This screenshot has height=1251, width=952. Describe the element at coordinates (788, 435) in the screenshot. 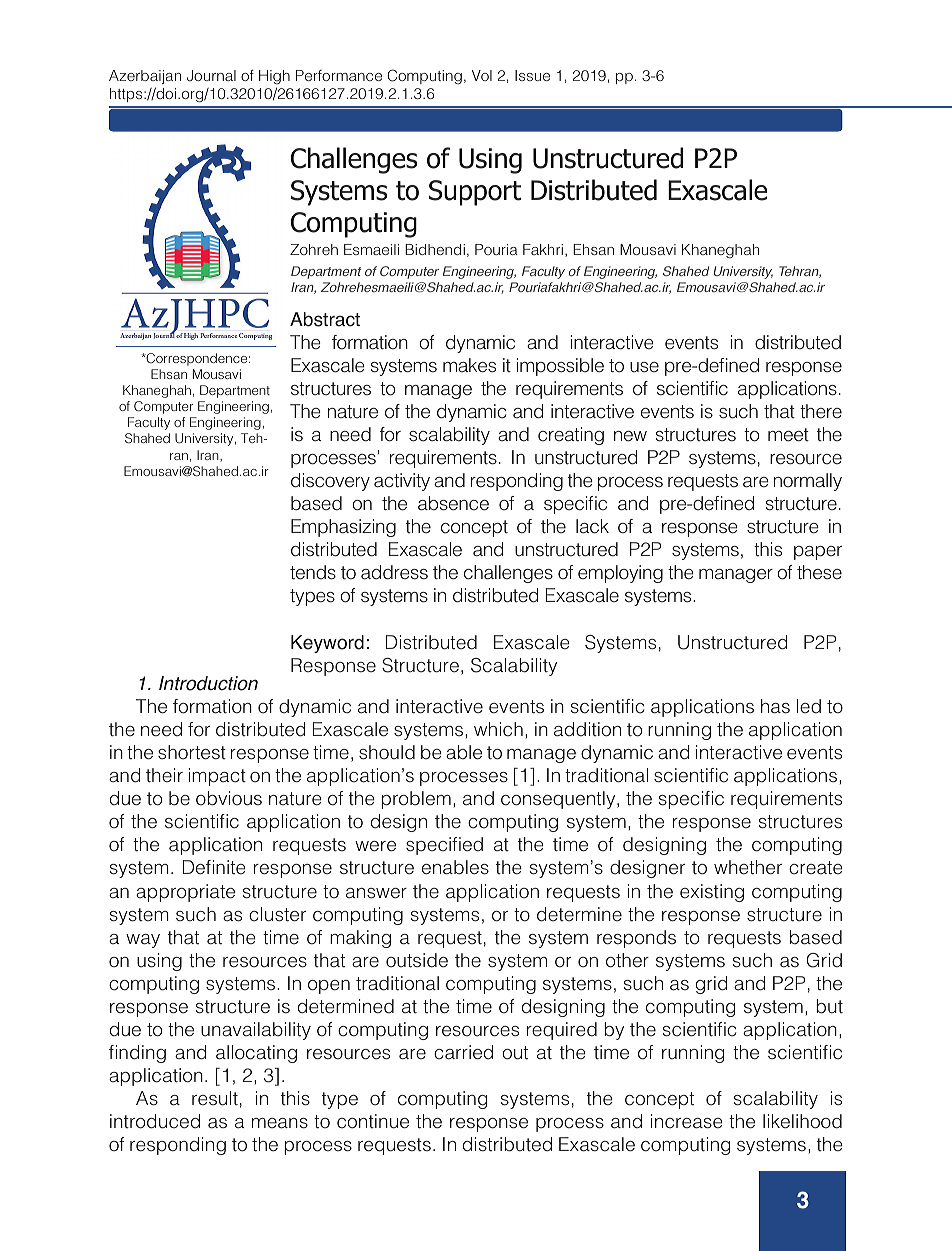

I see `meet` at that location.
